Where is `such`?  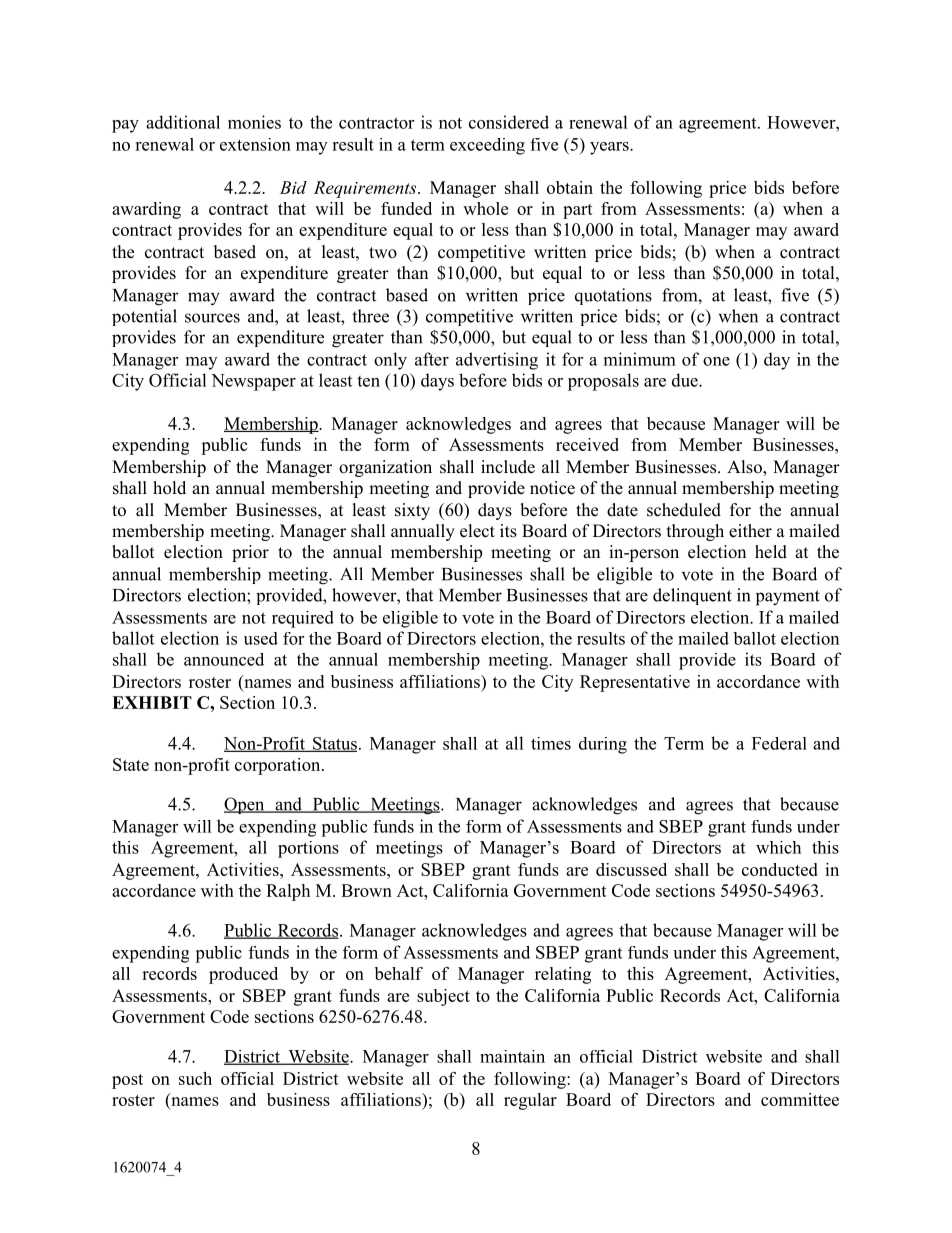 such is located at coordinates (195, 1078).
